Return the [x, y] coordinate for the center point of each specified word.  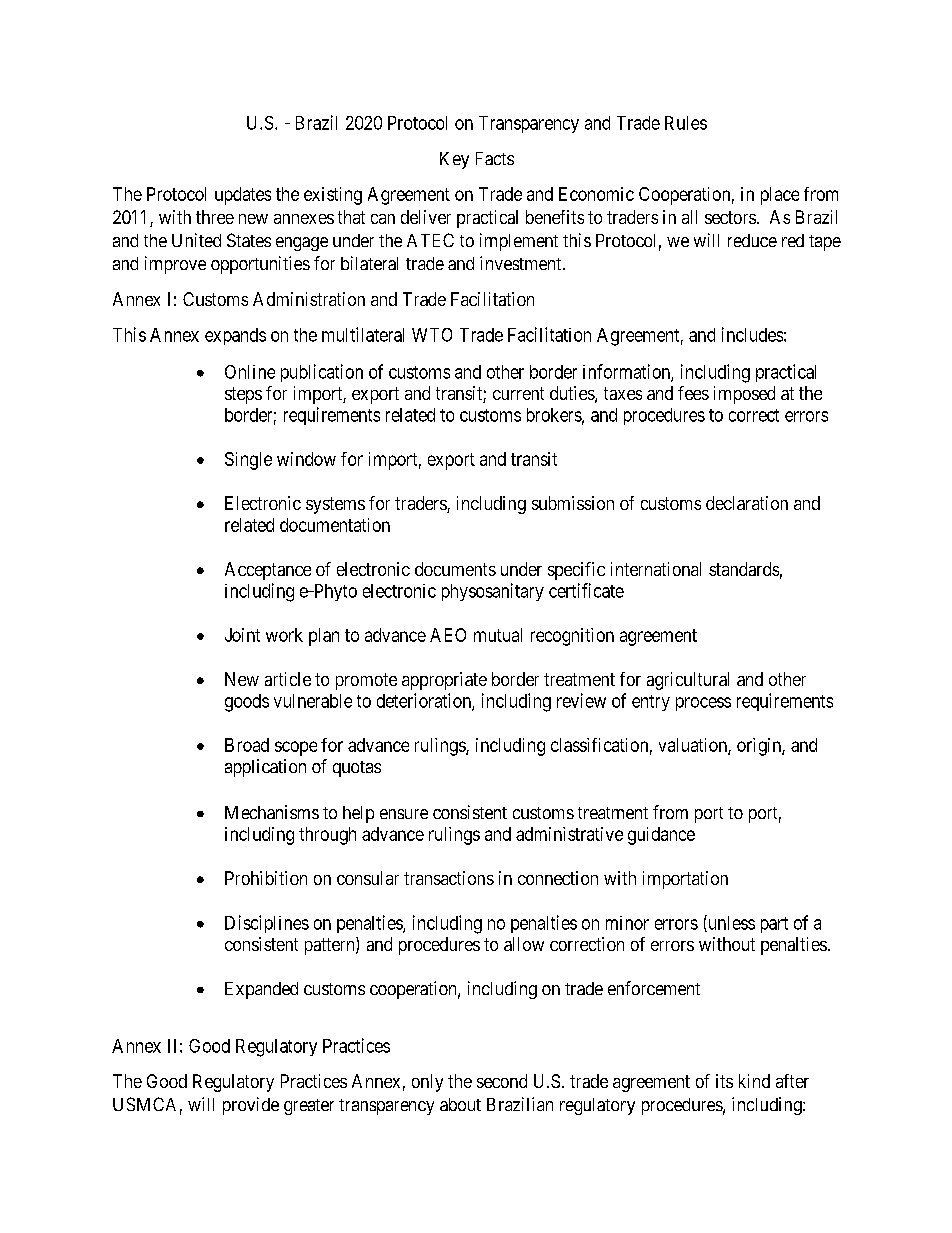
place [780, 196]
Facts [495, 158]
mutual [498, 635]
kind [754, 1081]
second [502, 1081]
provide [251, 1106]
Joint [242, 635]
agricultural [688, 681]
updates [243, 196]
